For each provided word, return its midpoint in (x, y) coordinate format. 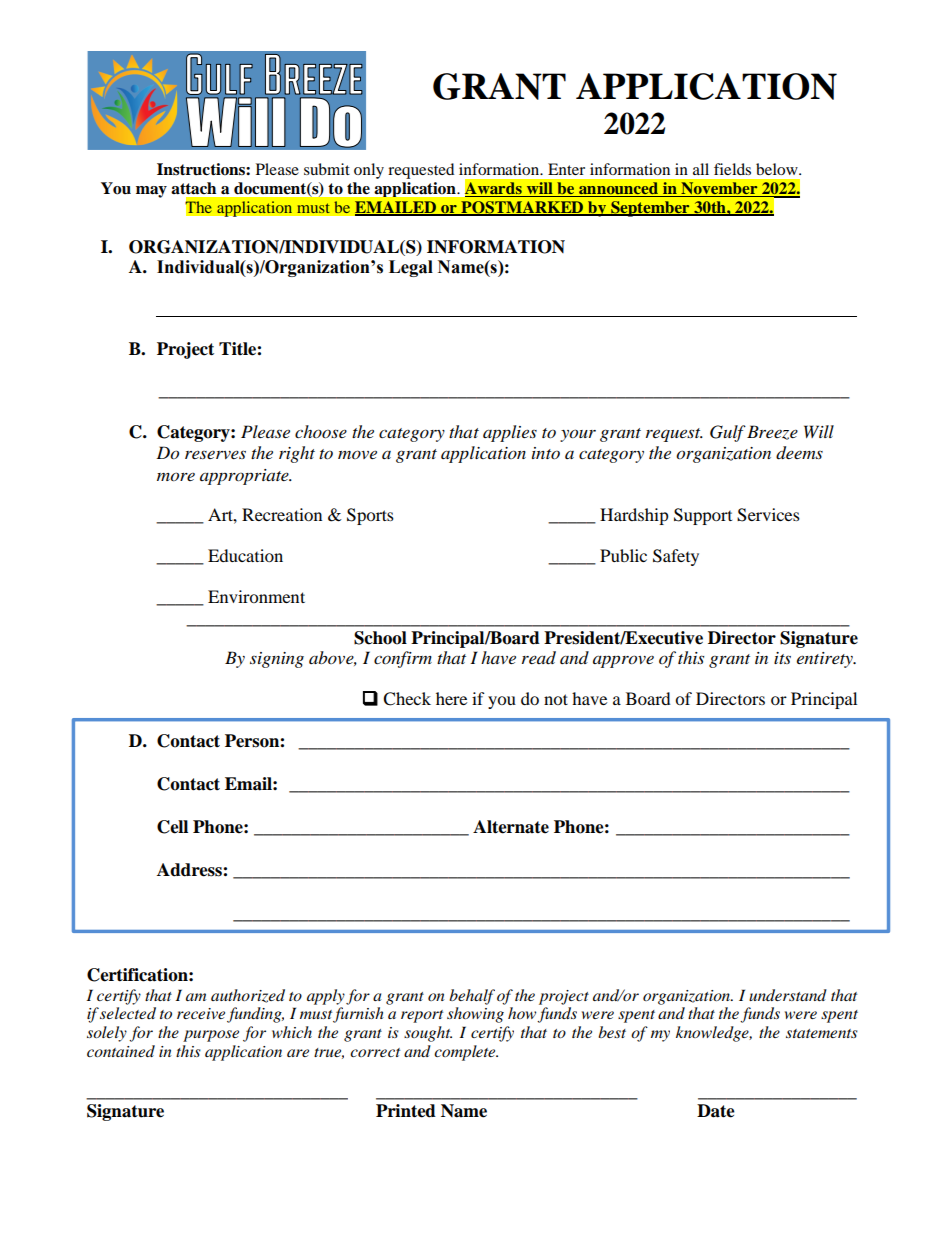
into (546, 453)
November (719, 189)
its (782, 658)
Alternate (511, 827)
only (369, 171)
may (151, 192)
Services (768, 515)
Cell (172, 827)
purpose (211, 1036)
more (176, 477)
